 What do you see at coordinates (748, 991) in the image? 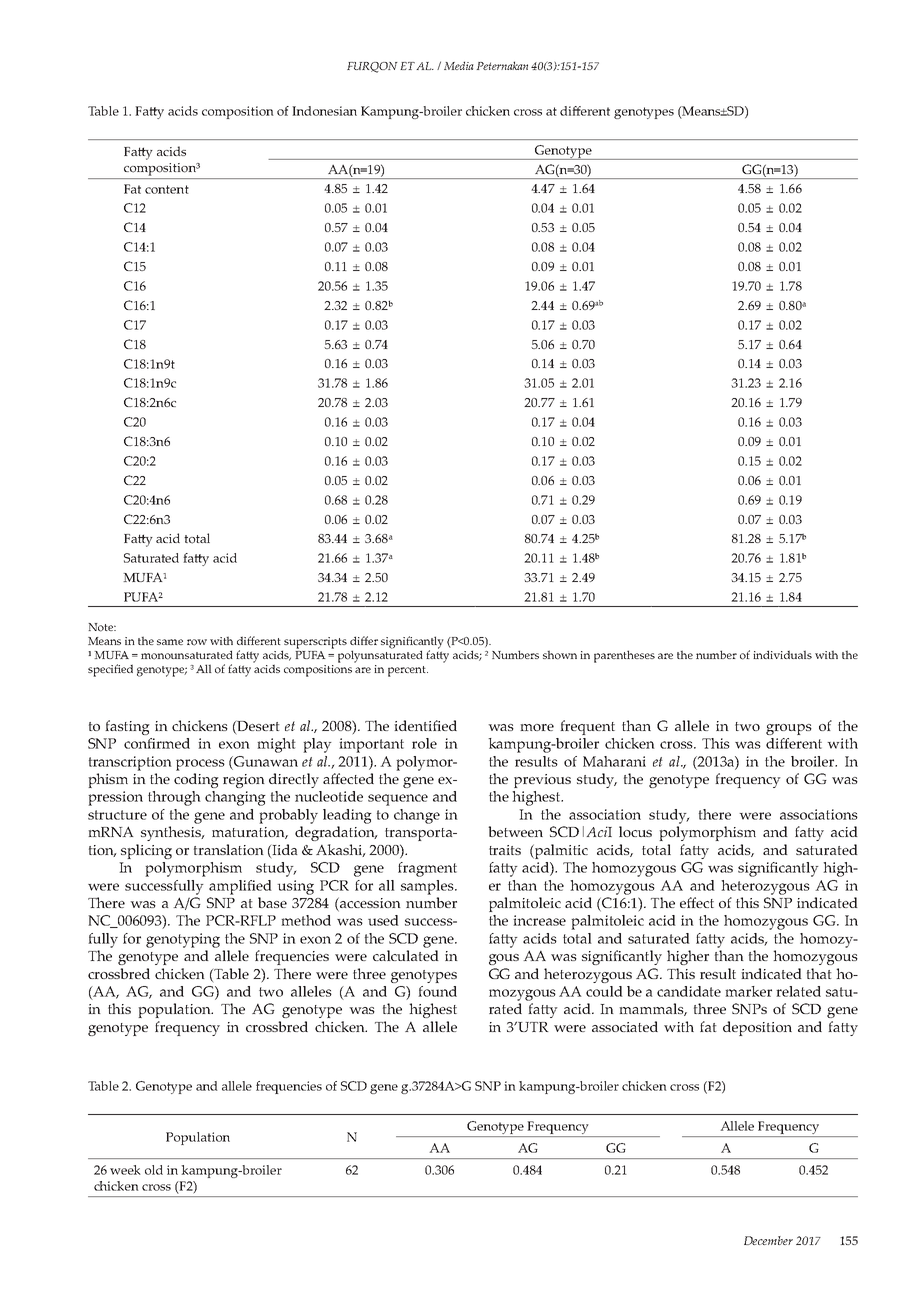
I see `marker` at bounding box center [748, 991].
